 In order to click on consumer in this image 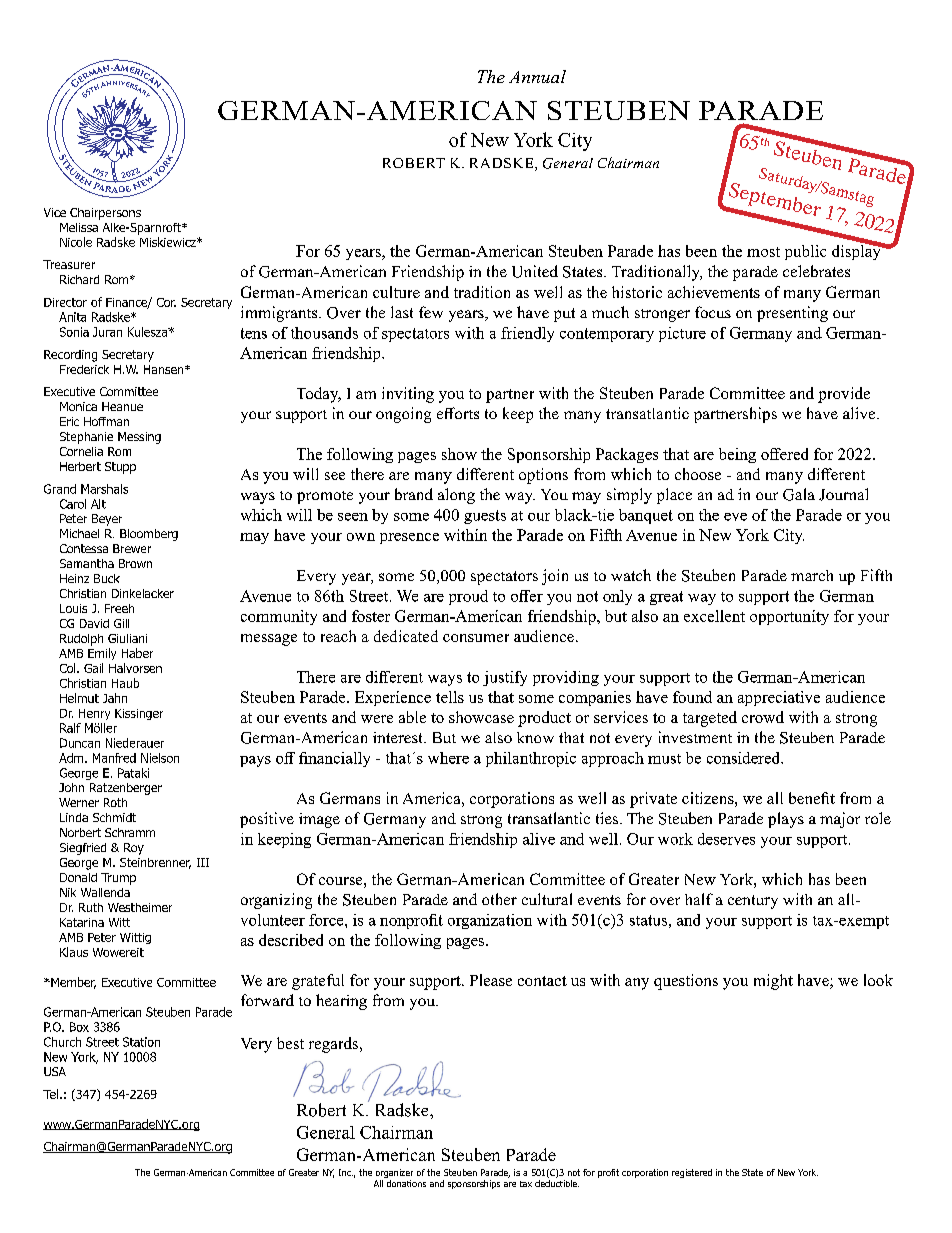, I will do `click(476, 638)`.
